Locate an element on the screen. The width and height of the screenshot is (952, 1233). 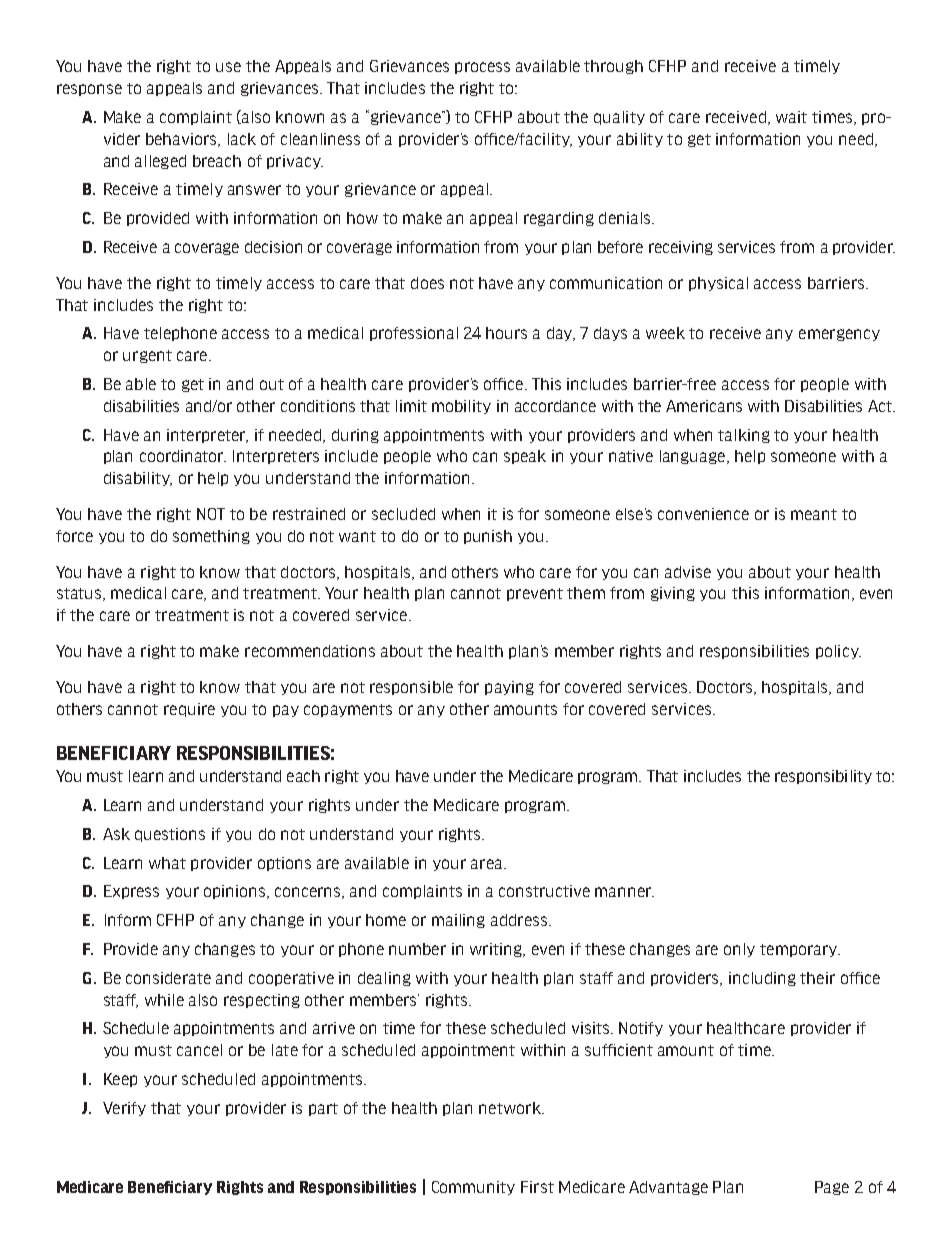
status is located at coordinates (80, 594).
